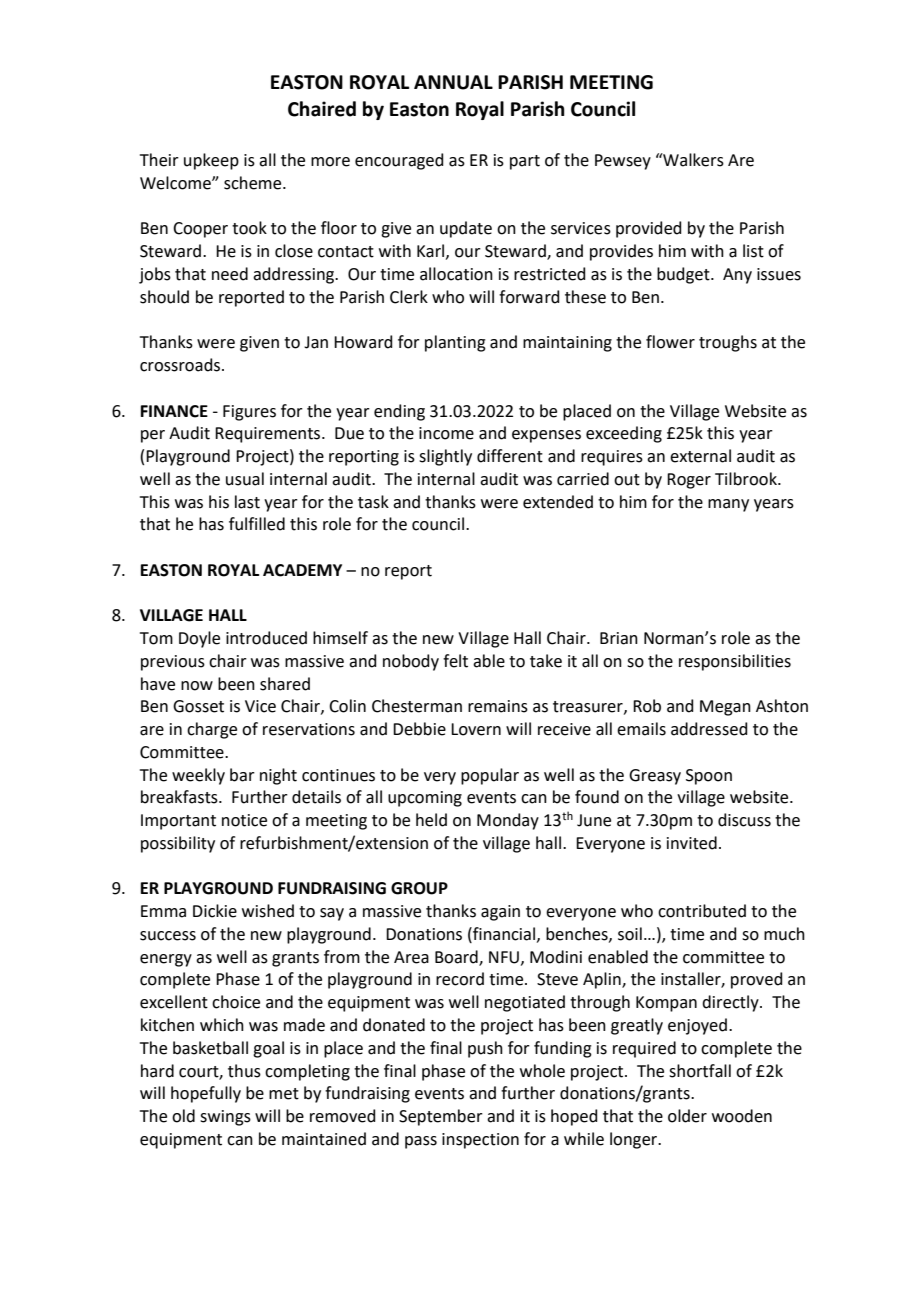 The height and width of the screenshot is (1308, 924). What do you see at coordinates (230, 274) in the screenshot?
I see `need` at bounding box center [230, 274].
